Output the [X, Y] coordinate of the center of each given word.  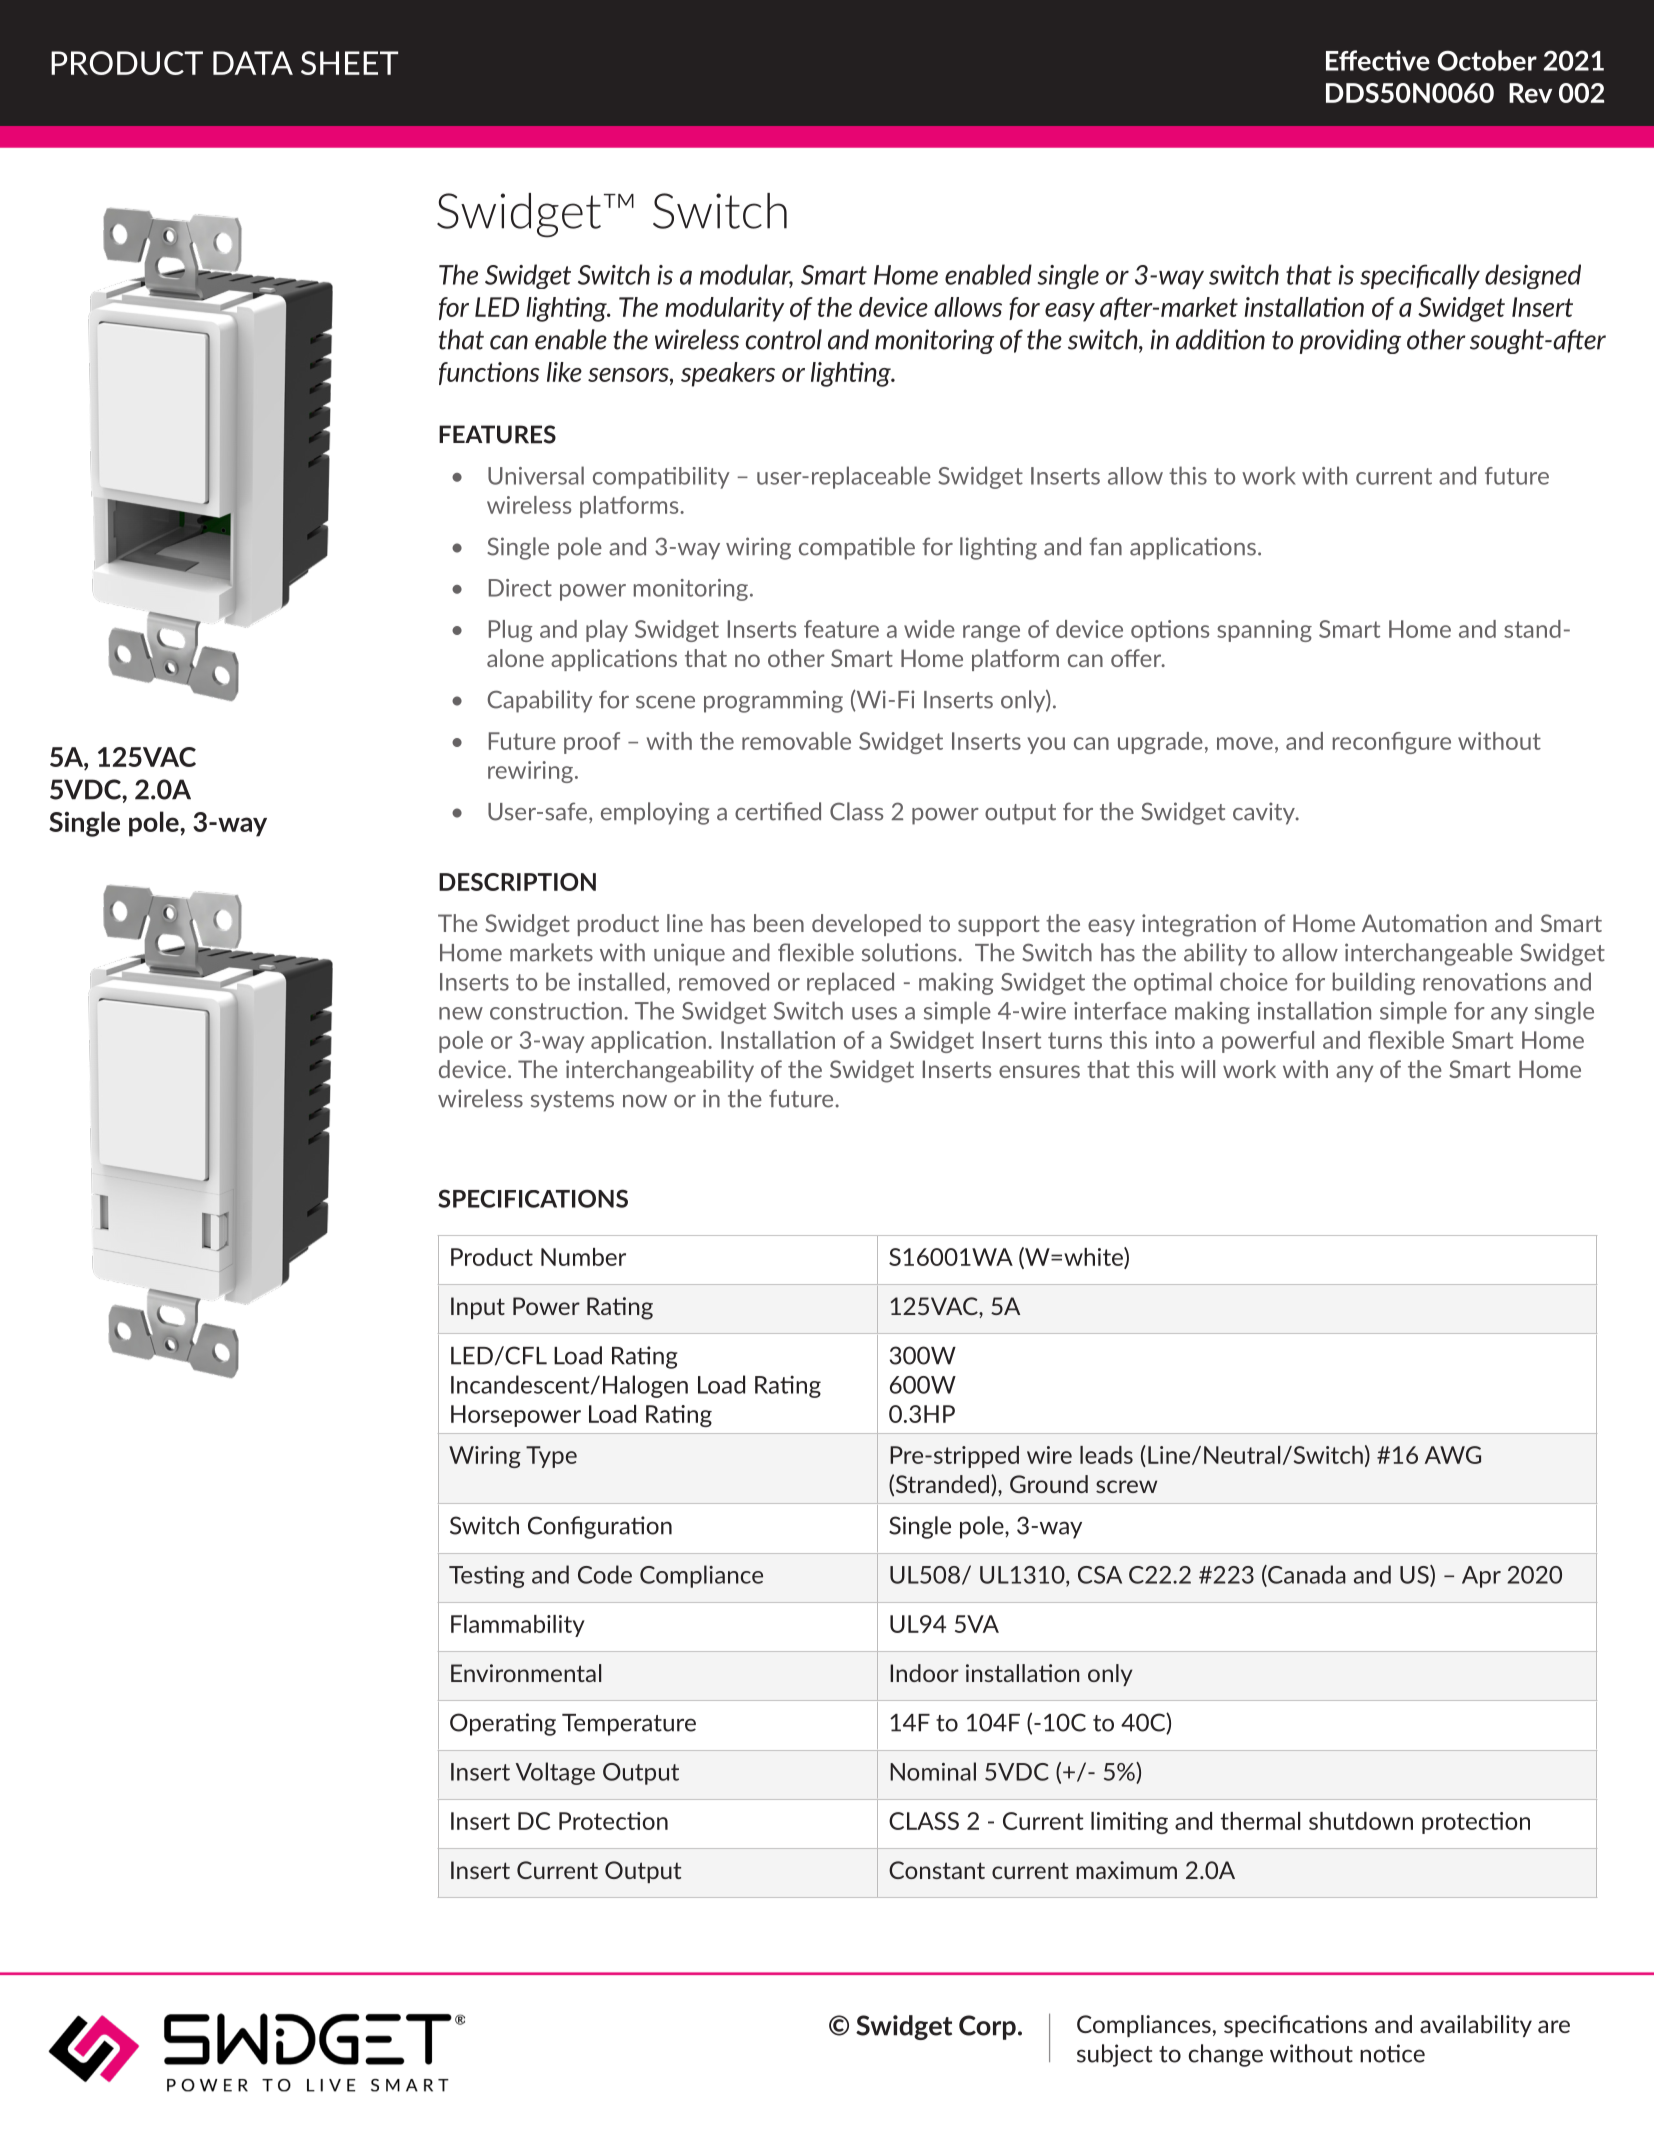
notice [1392, 2053]
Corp [987, 2027]
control [784, 339]
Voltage [555, 1773]
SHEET [349, 63]
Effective [1378, 60]
